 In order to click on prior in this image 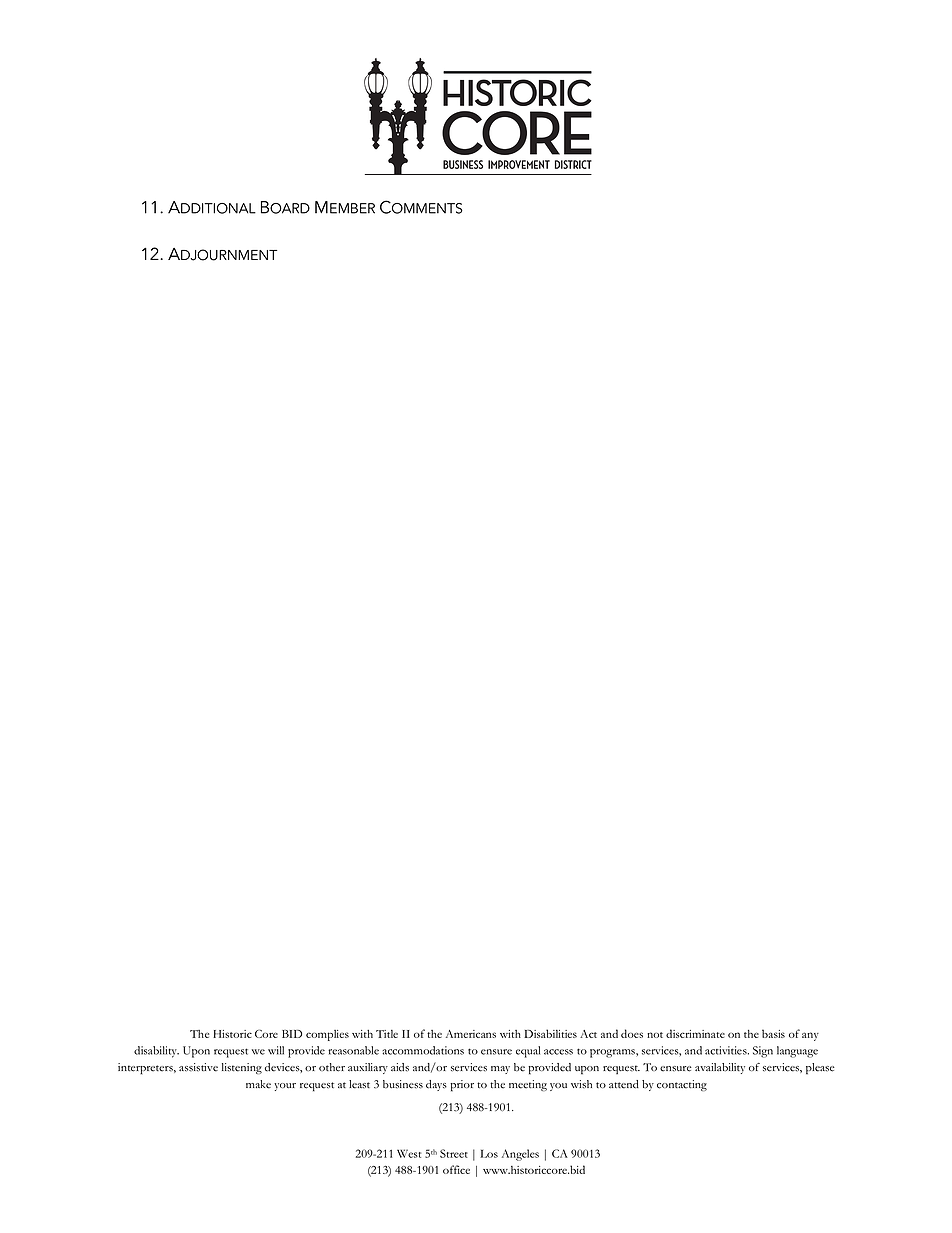, I will do `click(462, 1086)`.
